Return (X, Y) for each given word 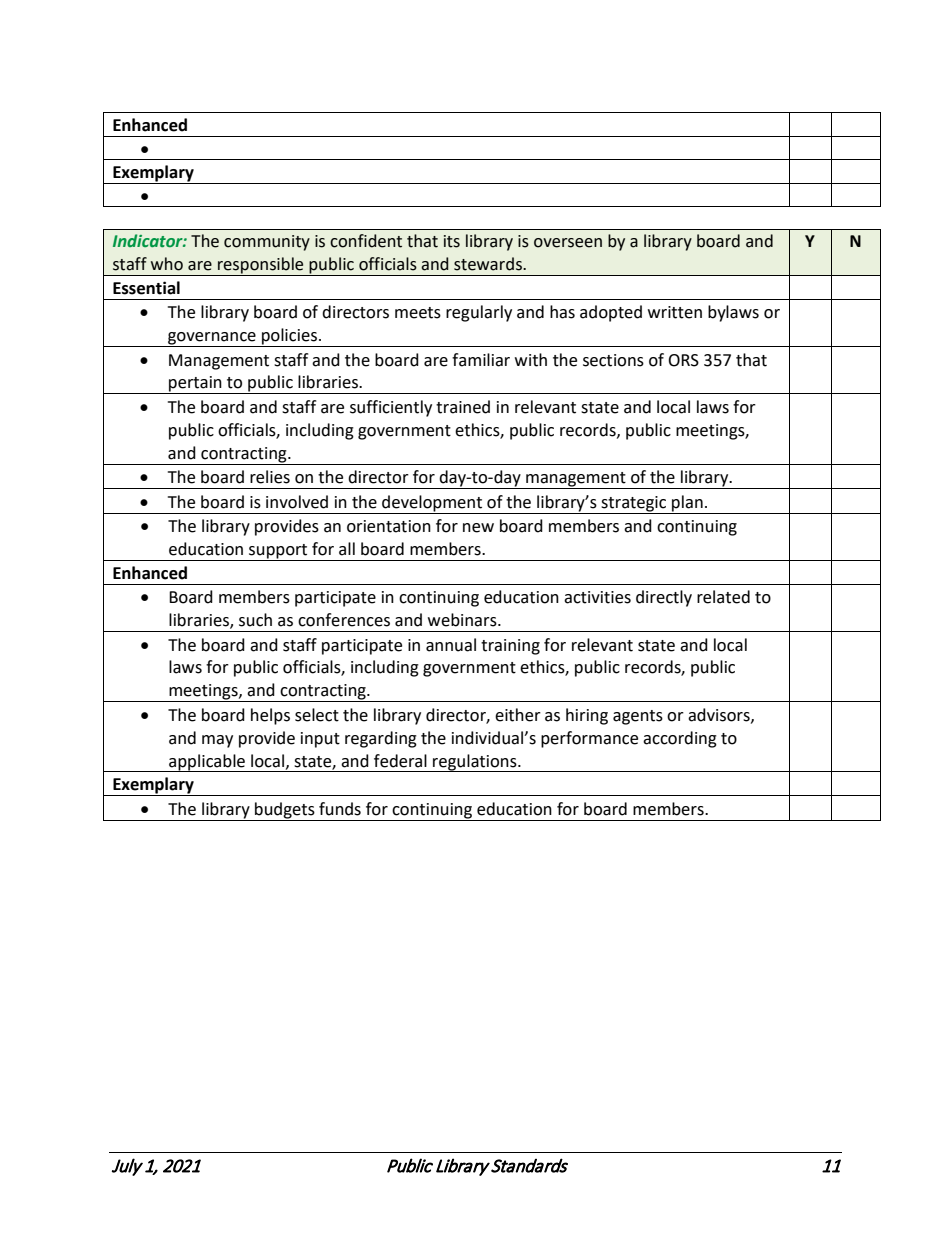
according (680, 739)
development (432, 504)
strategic (634, 505)
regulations (475, 763)
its (452, 241)
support (278, 552)
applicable (207, 763)
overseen (568, 243)
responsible (261, 266)
